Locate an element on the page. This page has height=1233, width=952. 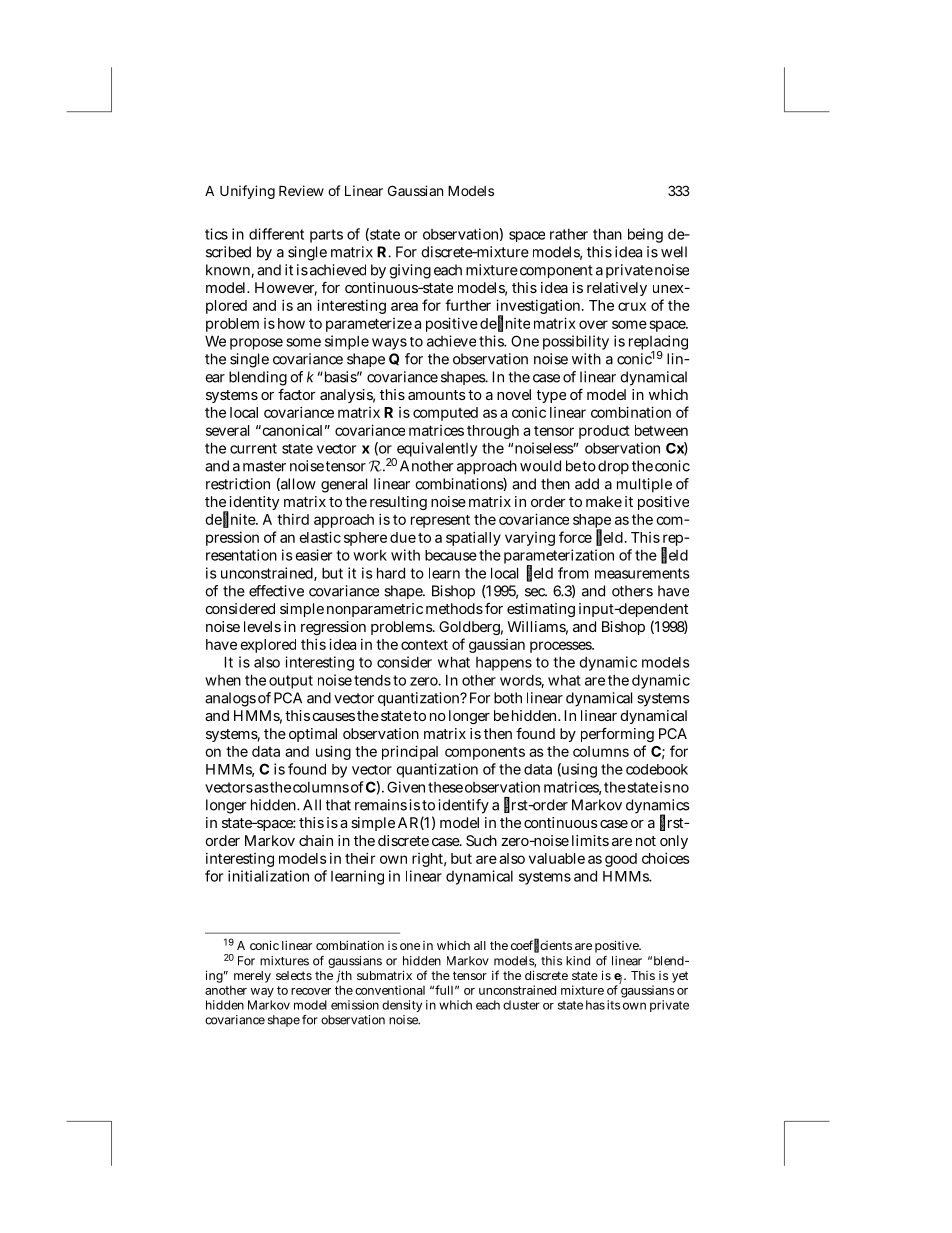
principal is located at coordinates (410, 752).
